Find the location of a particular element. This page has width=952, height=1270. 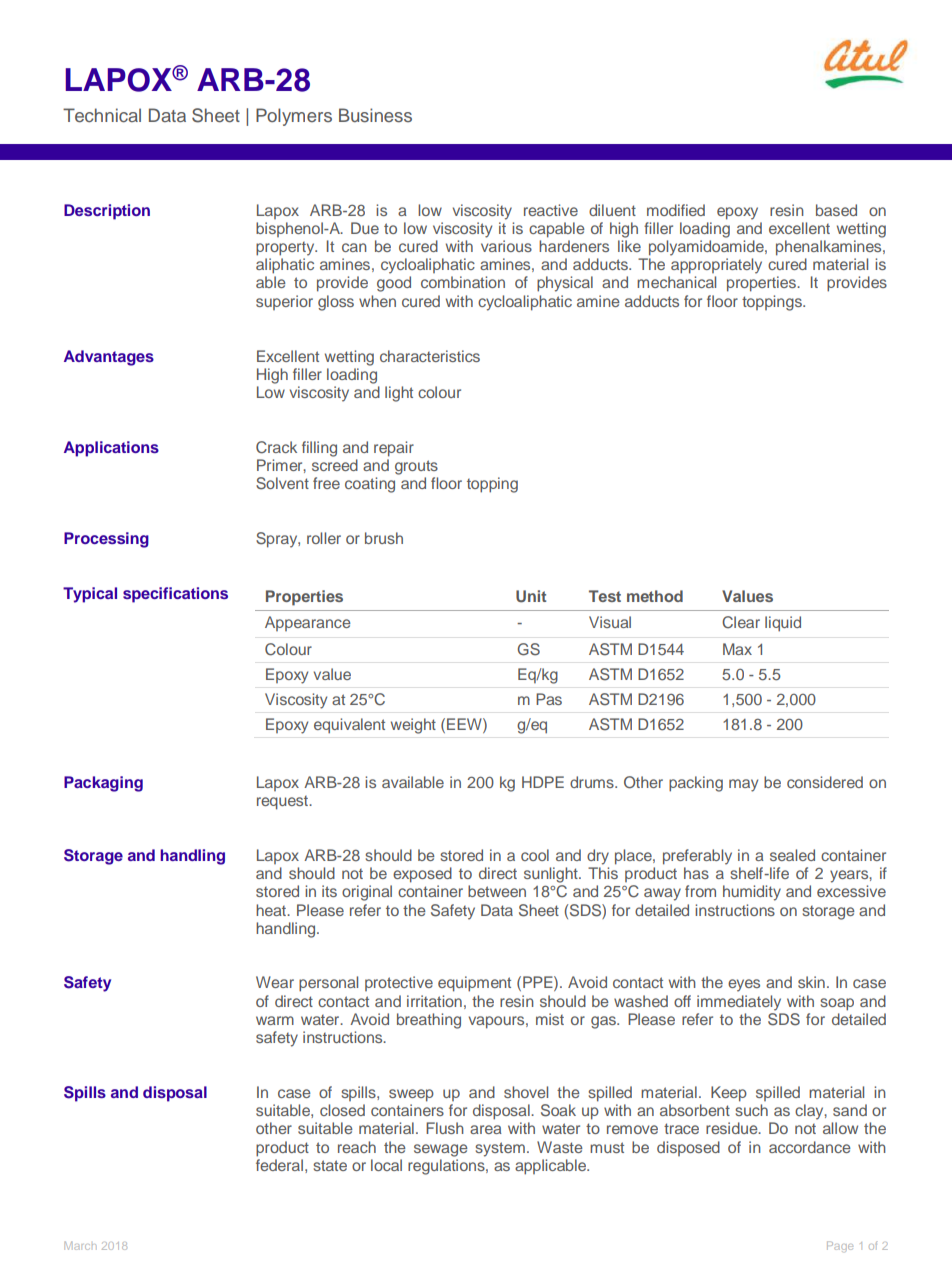

Technical is located at coordinates (102, 115).
